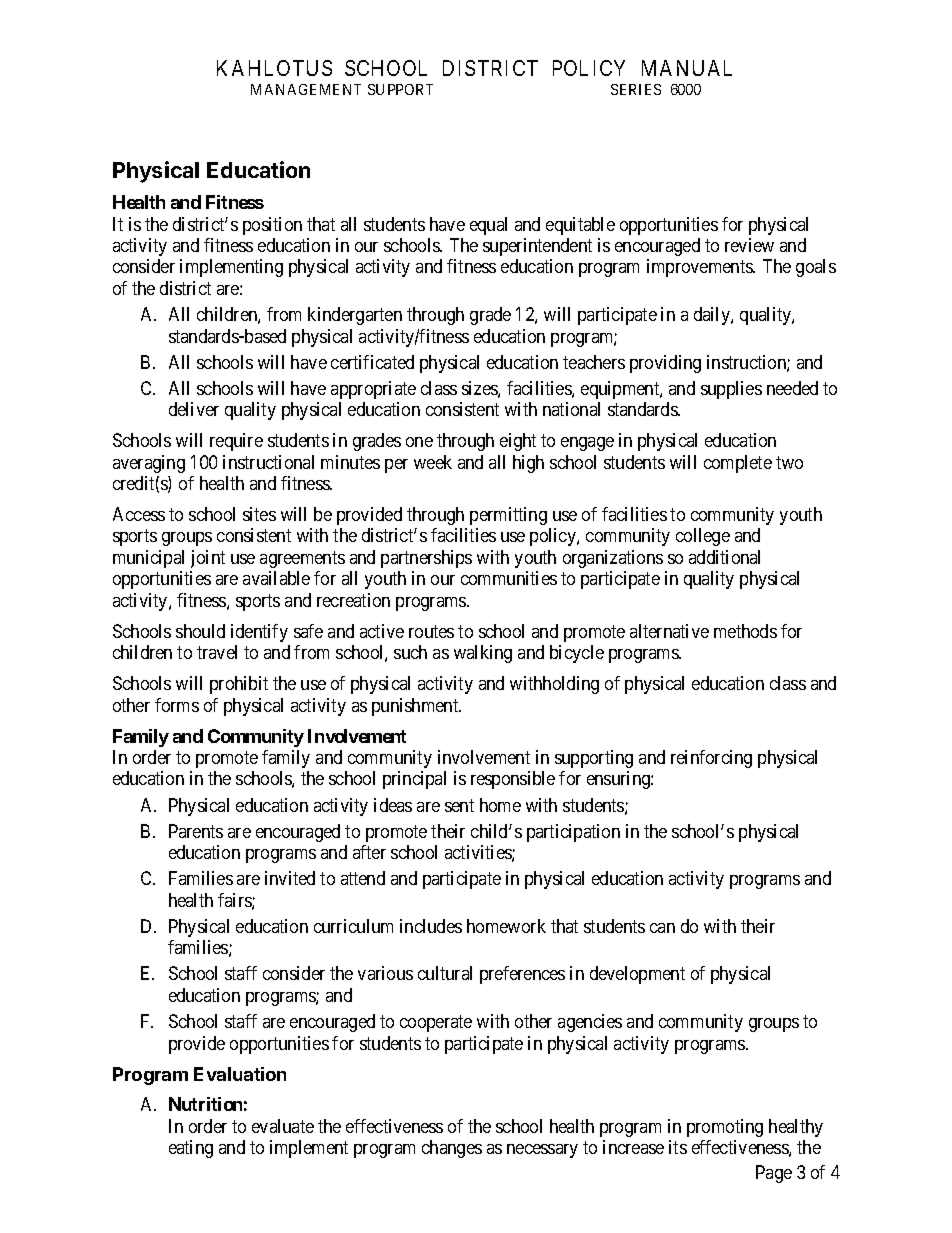 The width and height of the page is (952, 1233). What do you see at coordinates (452, 1149) in the page?
I see `changes` at bounding box center [452, 1149].
